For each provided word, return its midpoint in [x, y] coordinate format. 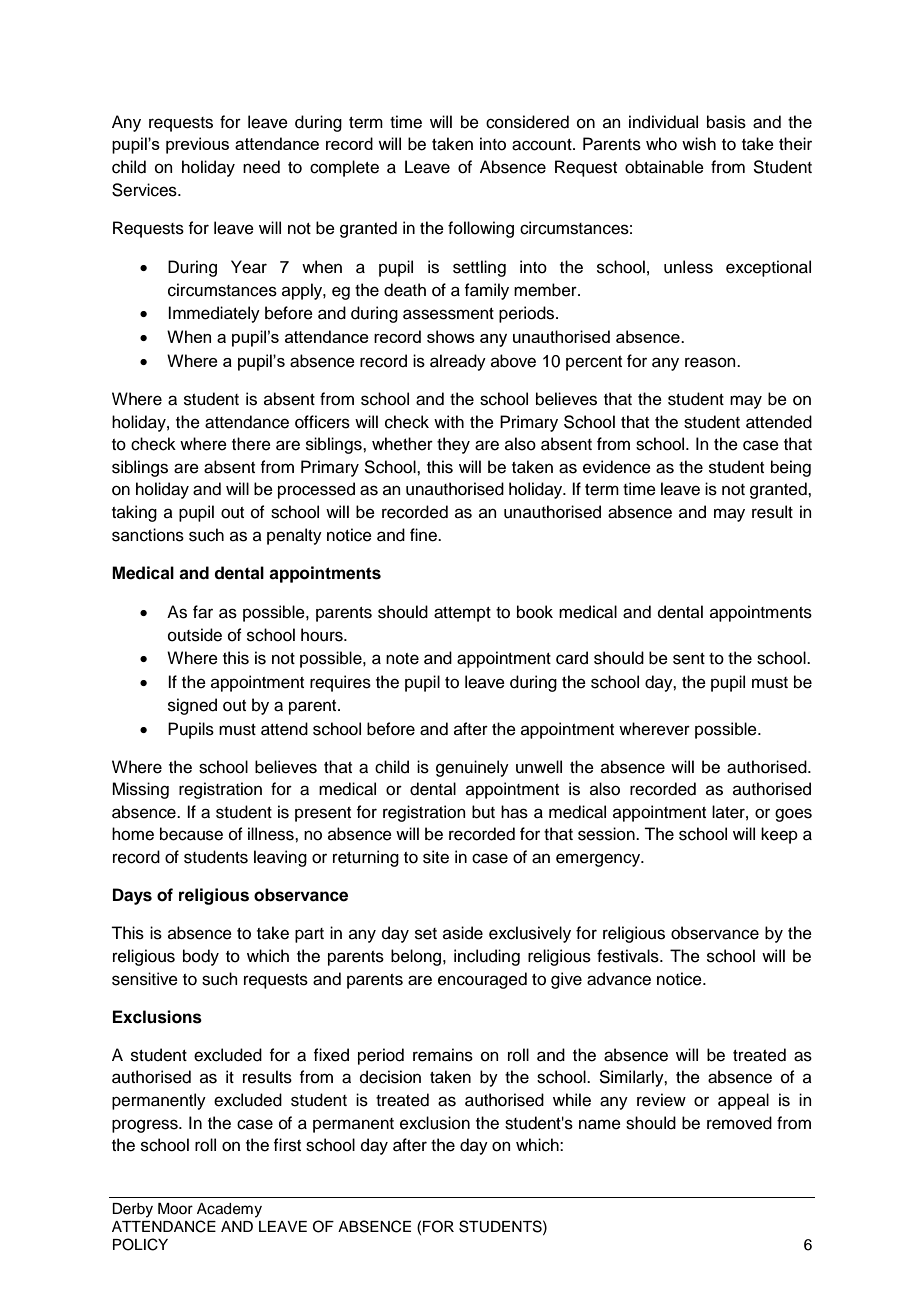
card [572, 658]
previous [197, 145]
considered [527, 122]
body [201, 957]
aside [463, 933]
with [449, 421]
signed [192, 706]
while [572, 1100]
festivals [629, 956]
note [402, 659]
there [251, 444]
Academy [229, 1210]
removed [739, 1123]
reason [711, 362]
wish [699, 144]
